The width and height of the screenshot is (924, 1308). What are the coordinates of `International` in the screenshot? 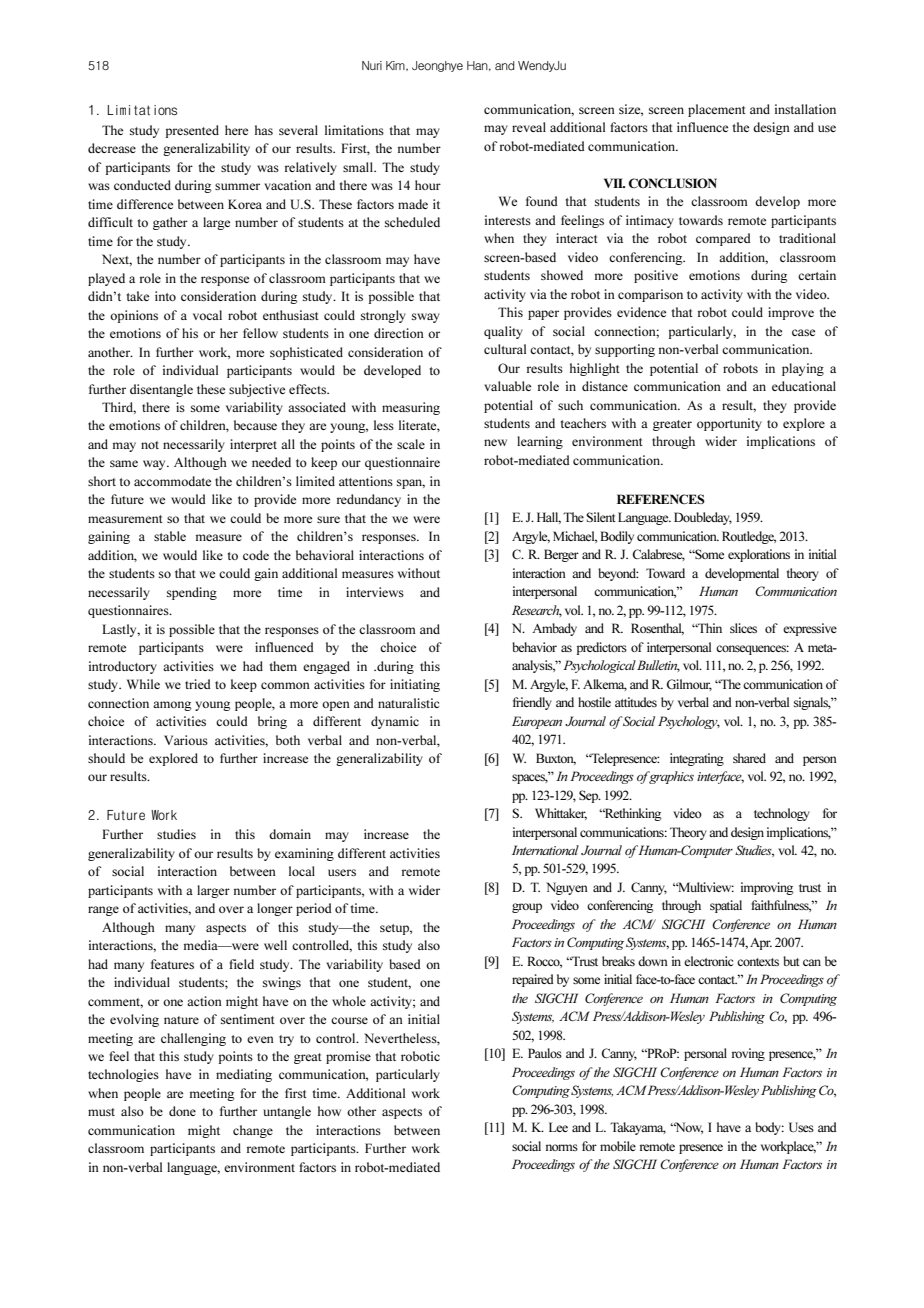 It's located at (545, 850).
